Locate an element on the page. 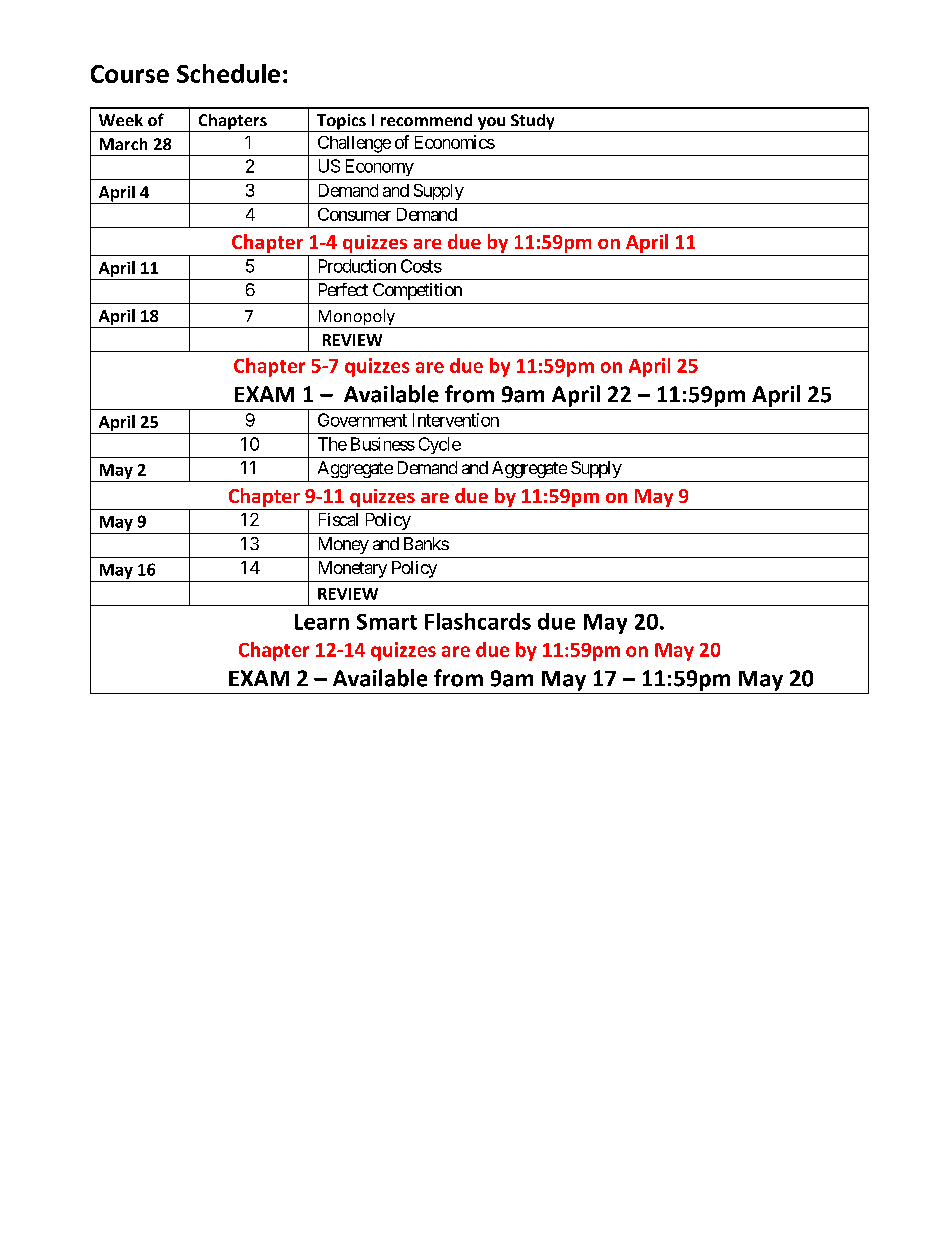 Image resolution: width=952 pixels, height=1233 pixels. Perfect is located at coordinates (343, 289).
